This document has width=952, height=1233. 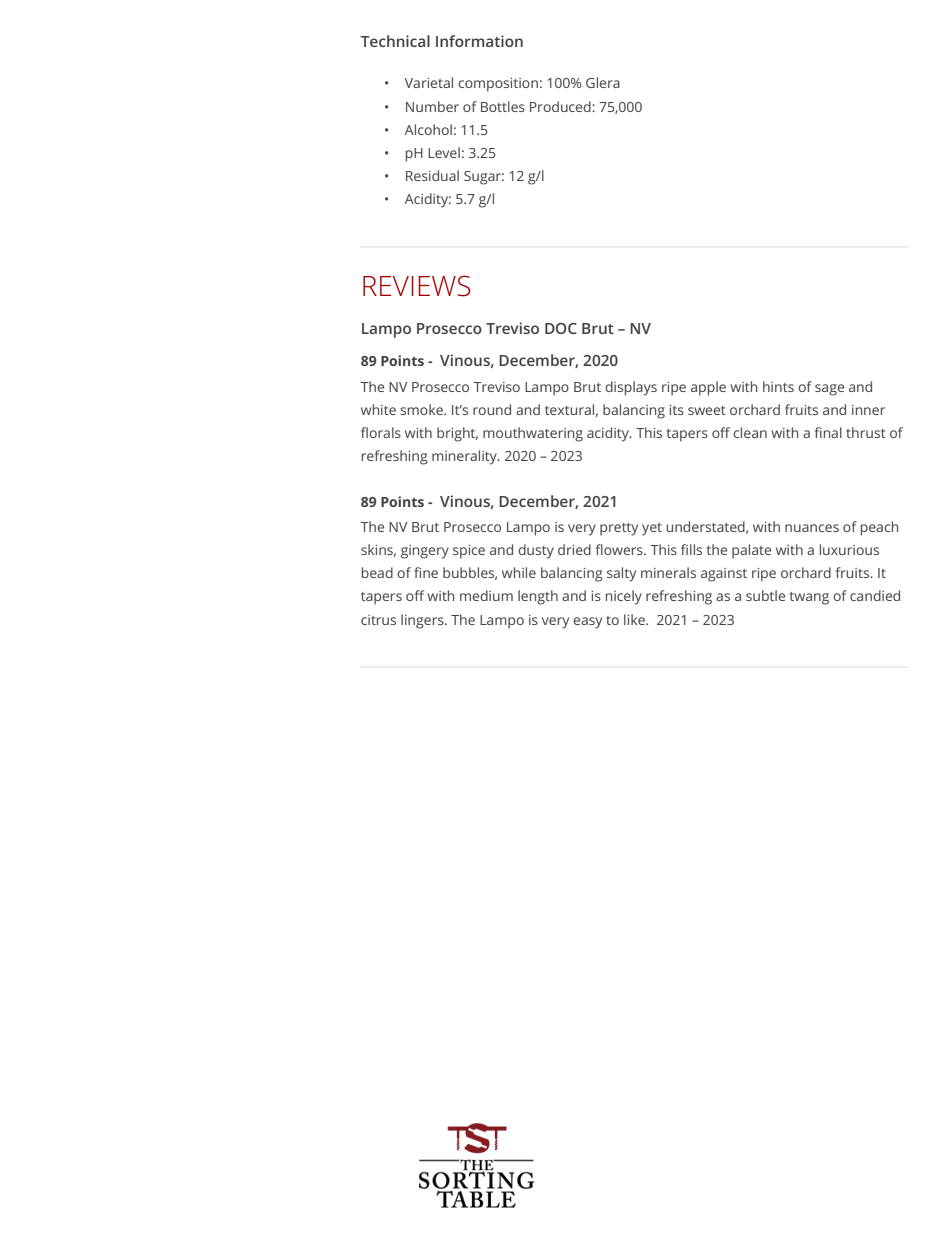 I want to click on pretty, so click(x=619, y=529).
